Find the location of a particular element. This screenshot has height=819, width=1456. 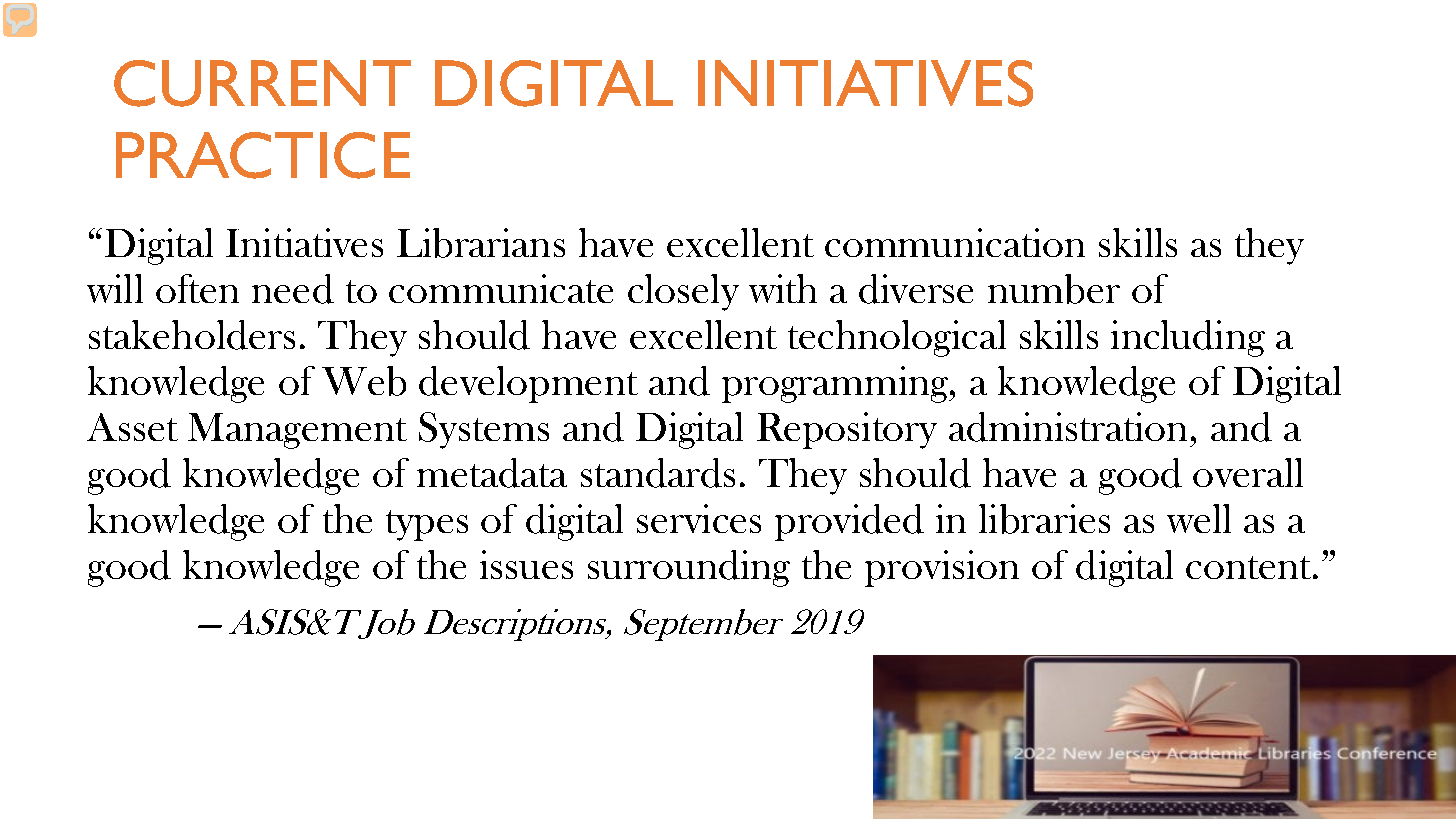

stakeholders is located at coordinates (192, 335).
